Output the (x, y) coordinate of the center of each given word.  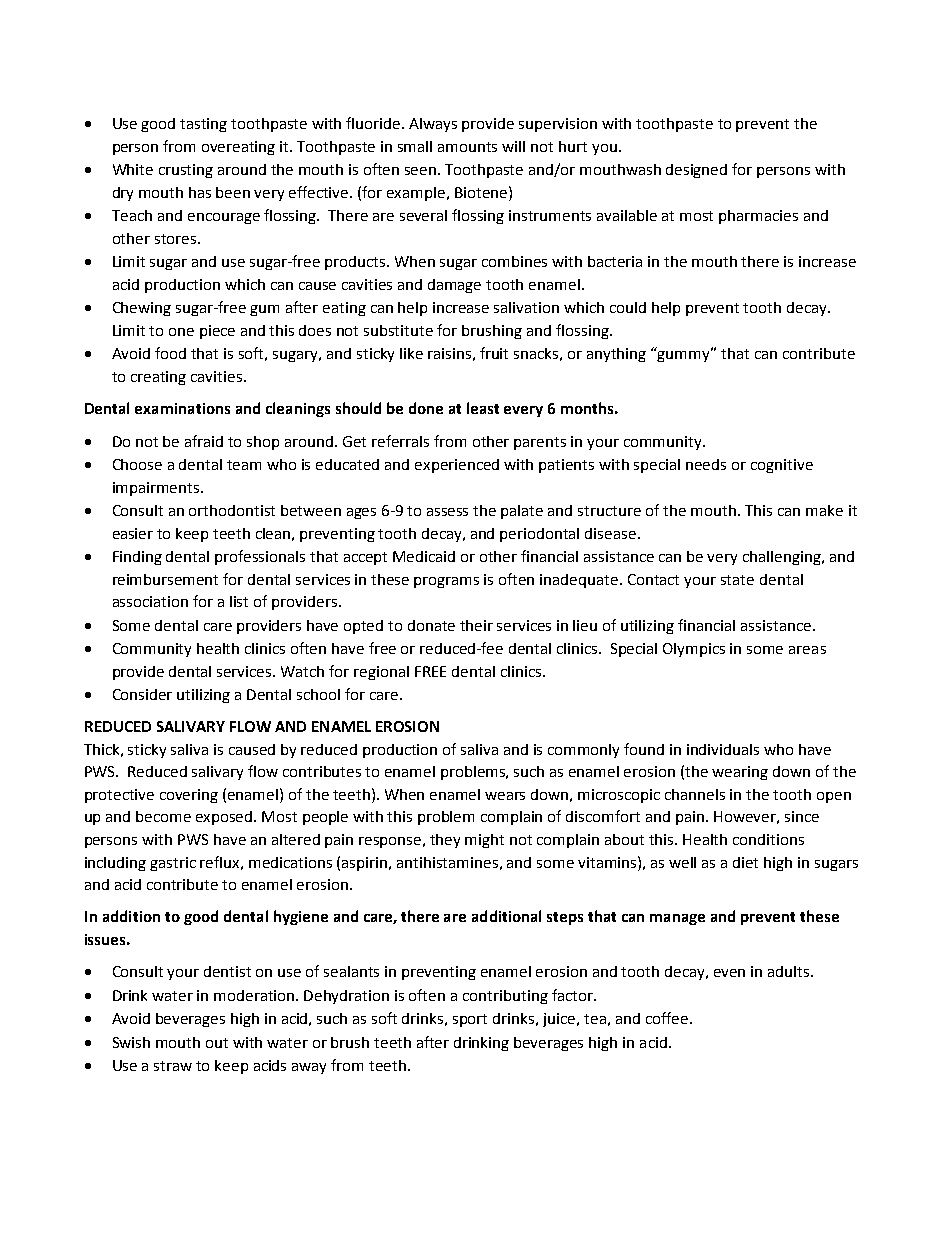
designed (696, 171)
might (484, 841)
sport (470, 1020)
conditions (768, 839)
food (170, 353)
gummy (685, 355)
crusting (186, 171)
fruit (494, 353)
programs (446, 582)
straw (173, 1066)
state (737, 580)
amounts (467, 147)
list (239, 601)
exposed (225, 818)
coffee (667, 1018)
